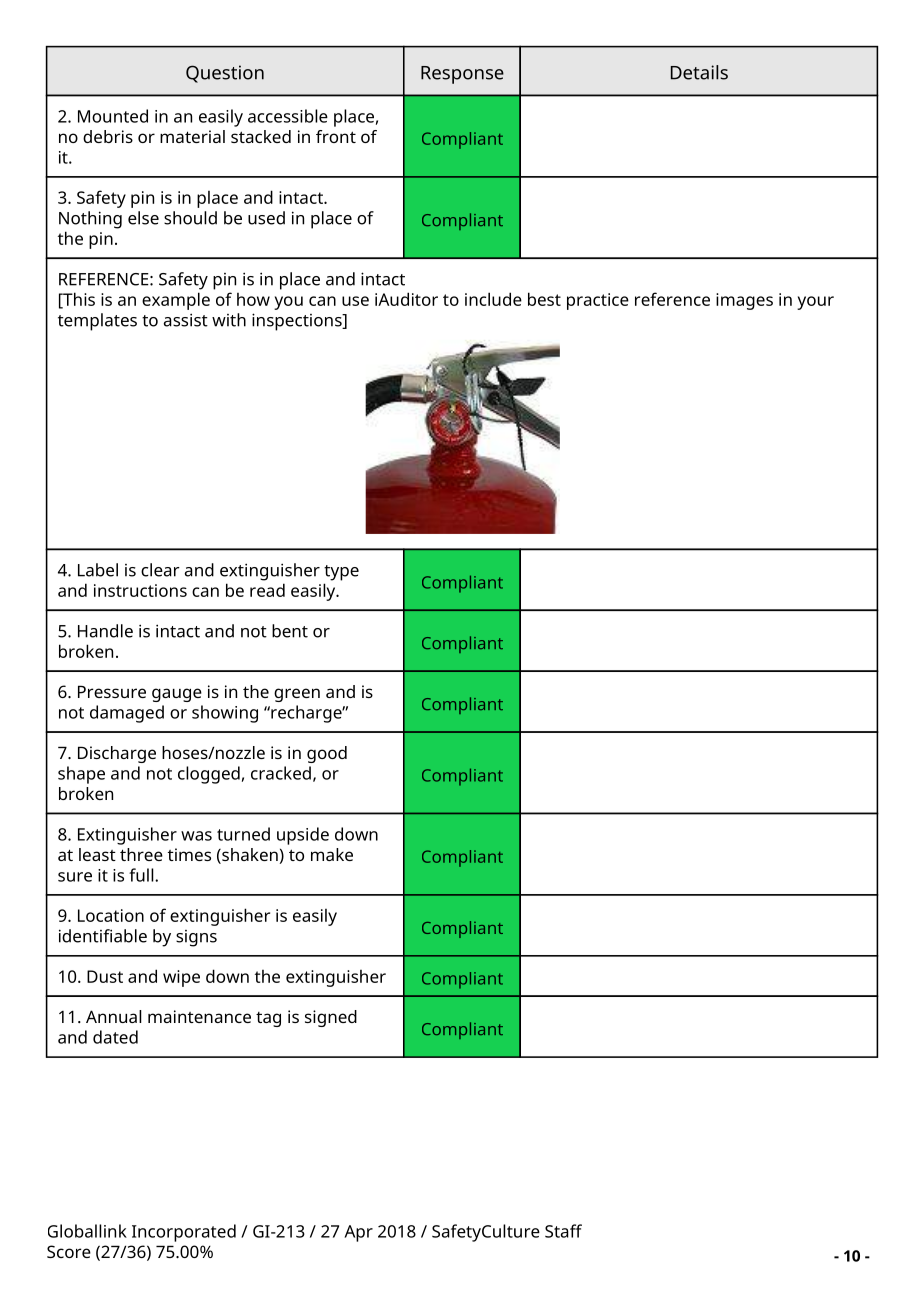  I want to click on Mounted, so click(113, 116).
